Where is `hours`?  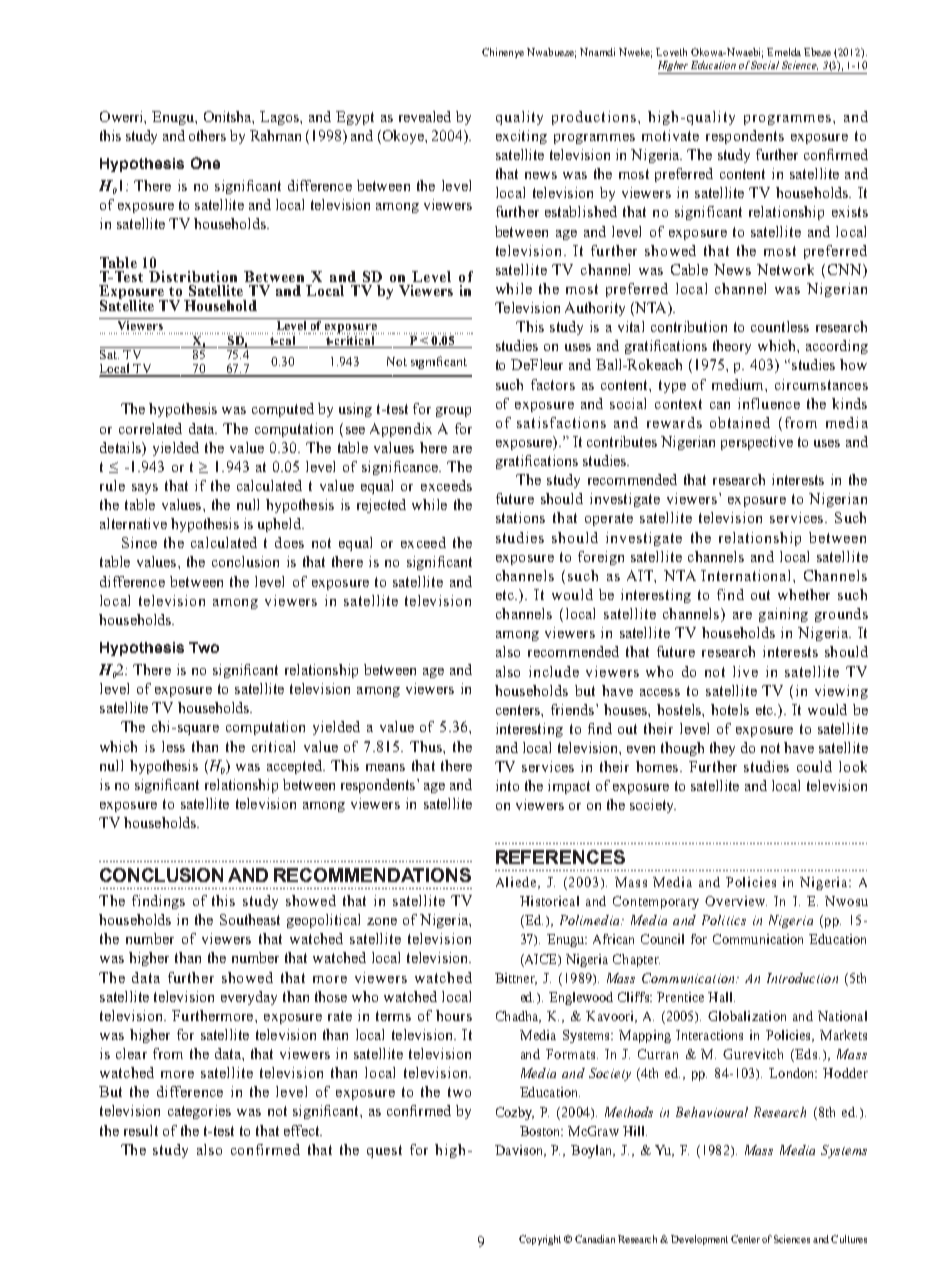
hours is located at coordinates (454, 1015).
